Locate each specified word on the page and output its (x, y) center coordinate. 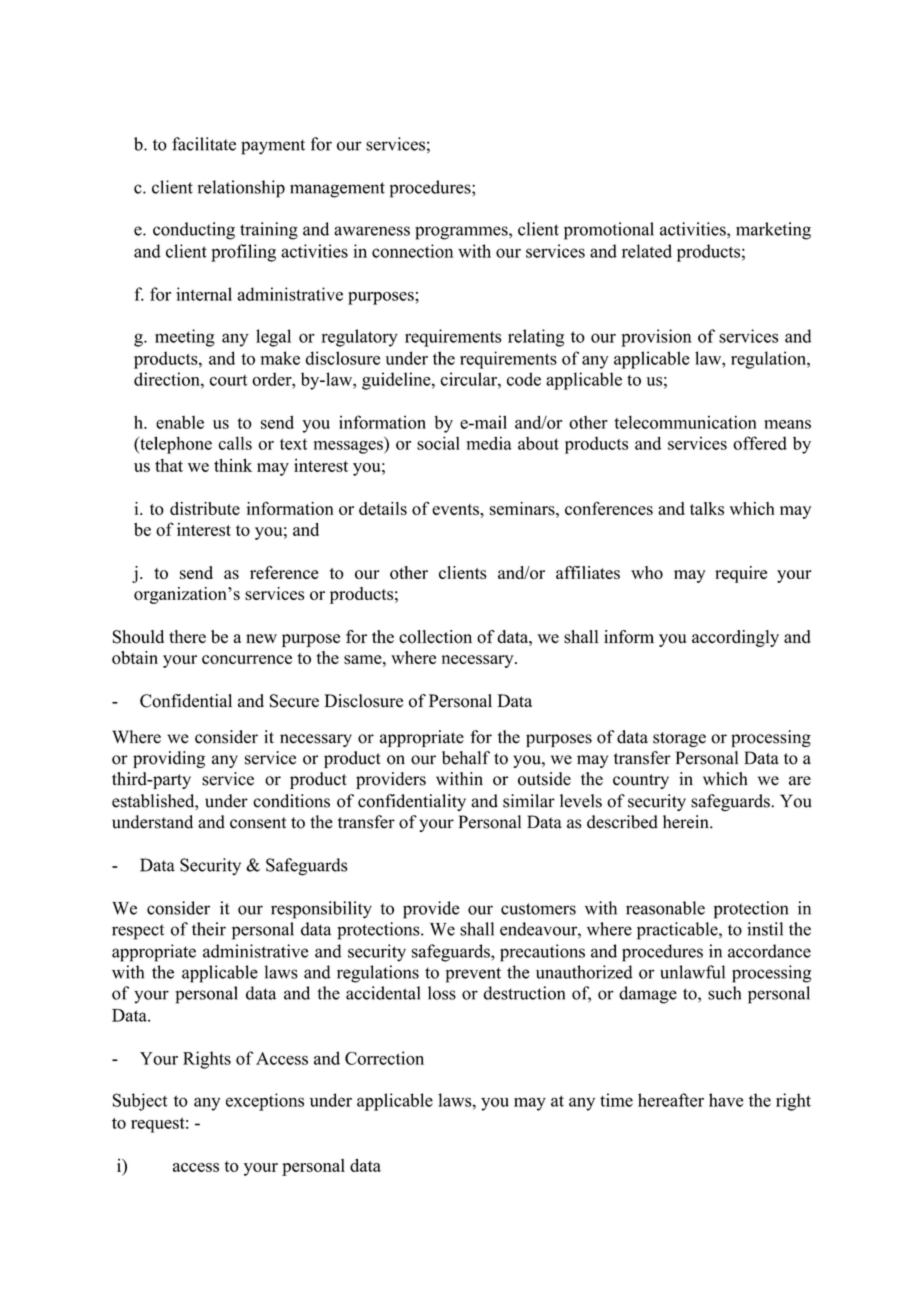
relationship (241, 189)
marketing (773, 231)
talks (707, 508)
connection (412, 251)
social (438, 443)
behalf (466, 758)
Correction (384, 1058)
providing (169, 759)
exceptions (265, 1102)
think (233, 465)
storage (679, 739)
